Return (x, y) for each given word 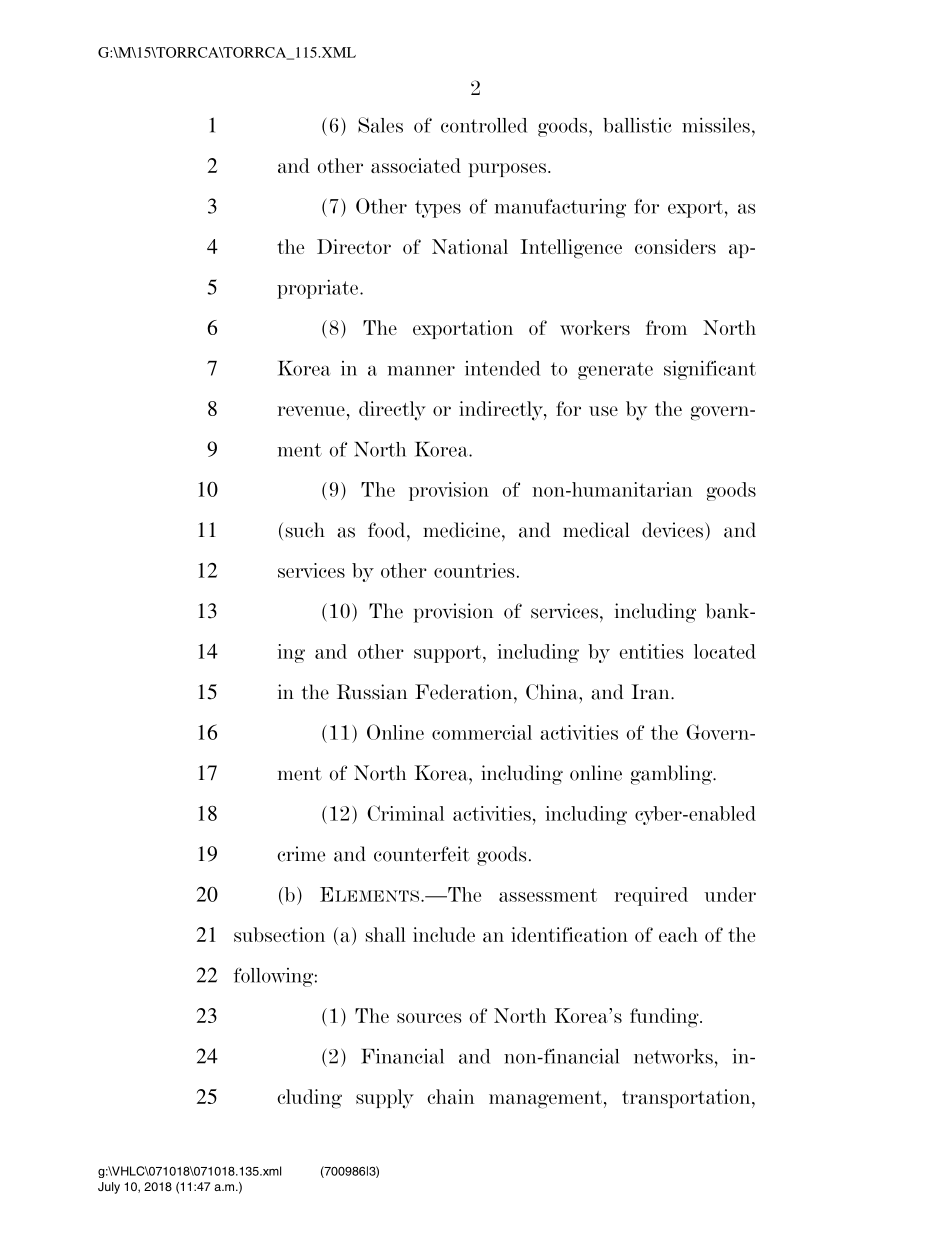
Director (354, 246)
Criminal (405, 813)
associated (416, 165)
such (305, 530)
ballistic (637, 125)
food (388, 530)
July (109, 1188)
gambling (673, 775)
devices (674, 530)
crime (301, 854)
